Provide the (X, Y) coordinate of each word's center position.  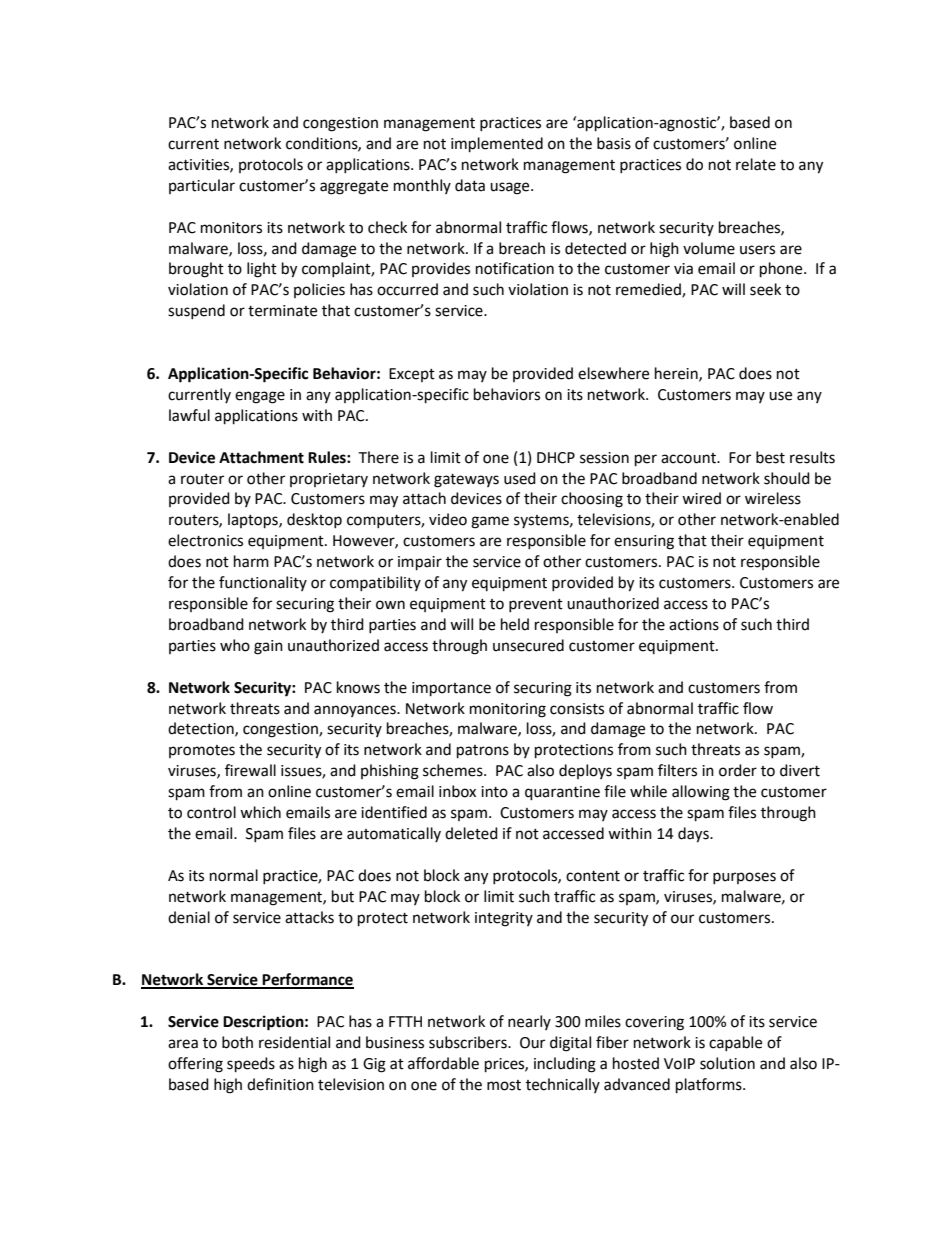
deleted (471, 833)
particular (202, 186)
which (260, 812)
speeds (251, 1065)
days (694, 835)
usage (511, 188)
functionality (263, 583)
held (515, 624)
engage (260, 397)
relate (756, 164)
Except (412, 375)
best (770, 457)
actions (694, 625)
